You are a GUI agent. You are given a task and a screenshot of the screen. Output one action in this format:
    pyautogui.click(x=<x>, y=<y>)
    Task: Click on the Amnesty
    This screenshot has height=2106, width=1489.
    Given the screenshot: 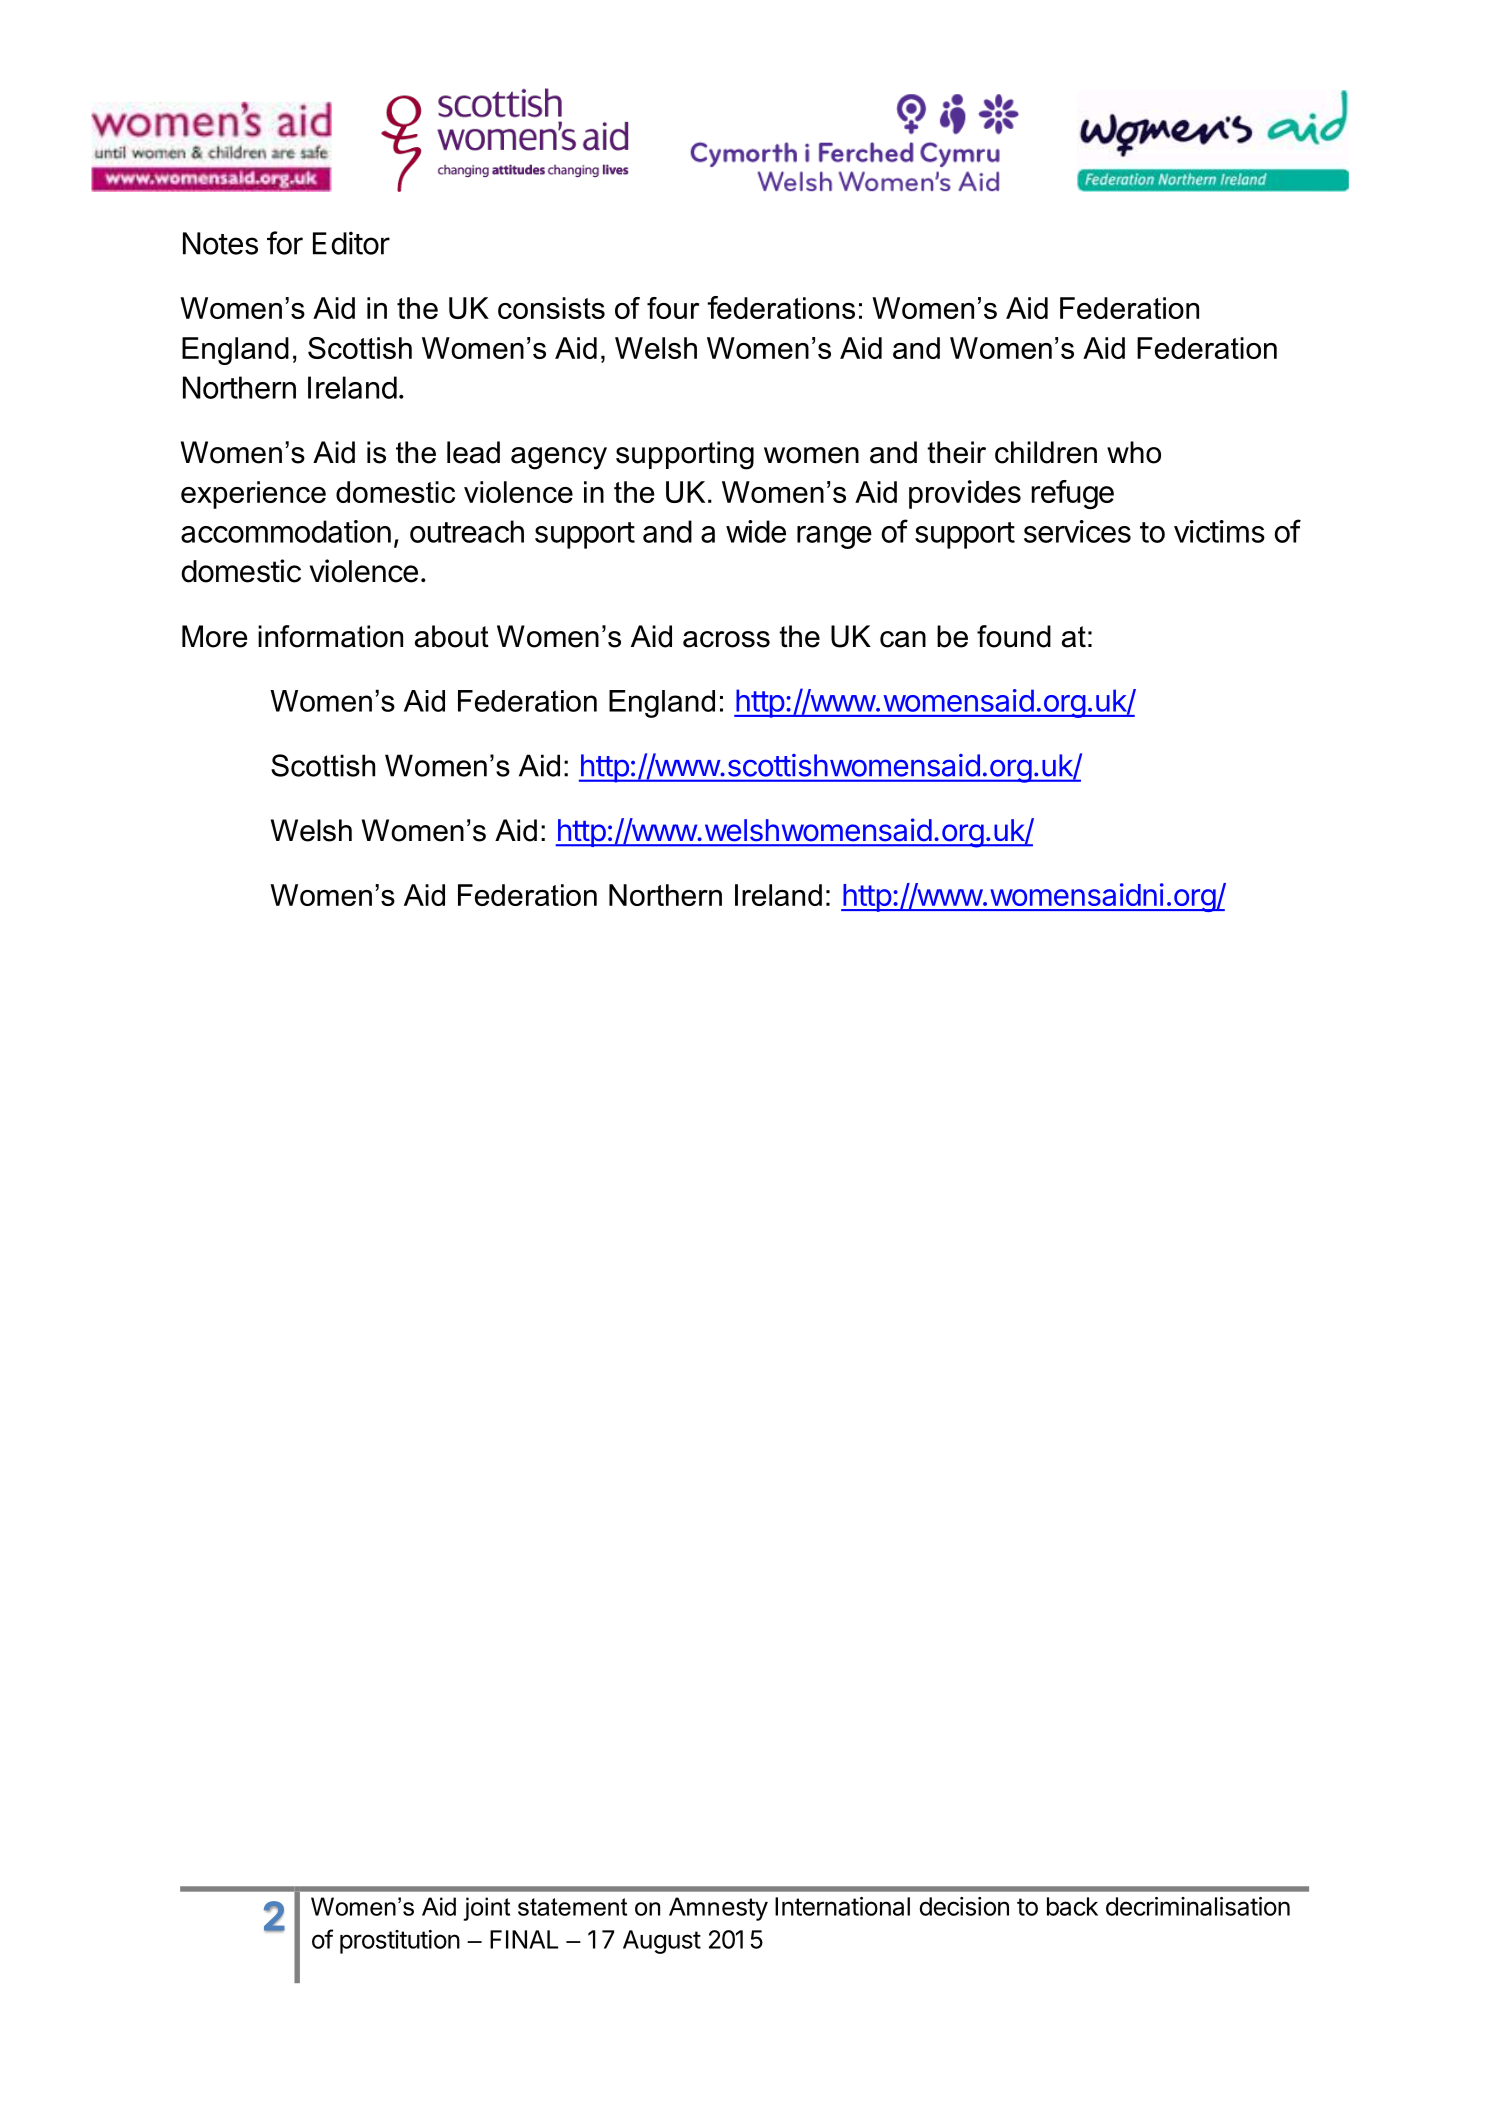 What is the action you would take?
    pyautogui.click(x=718, y=1909)
